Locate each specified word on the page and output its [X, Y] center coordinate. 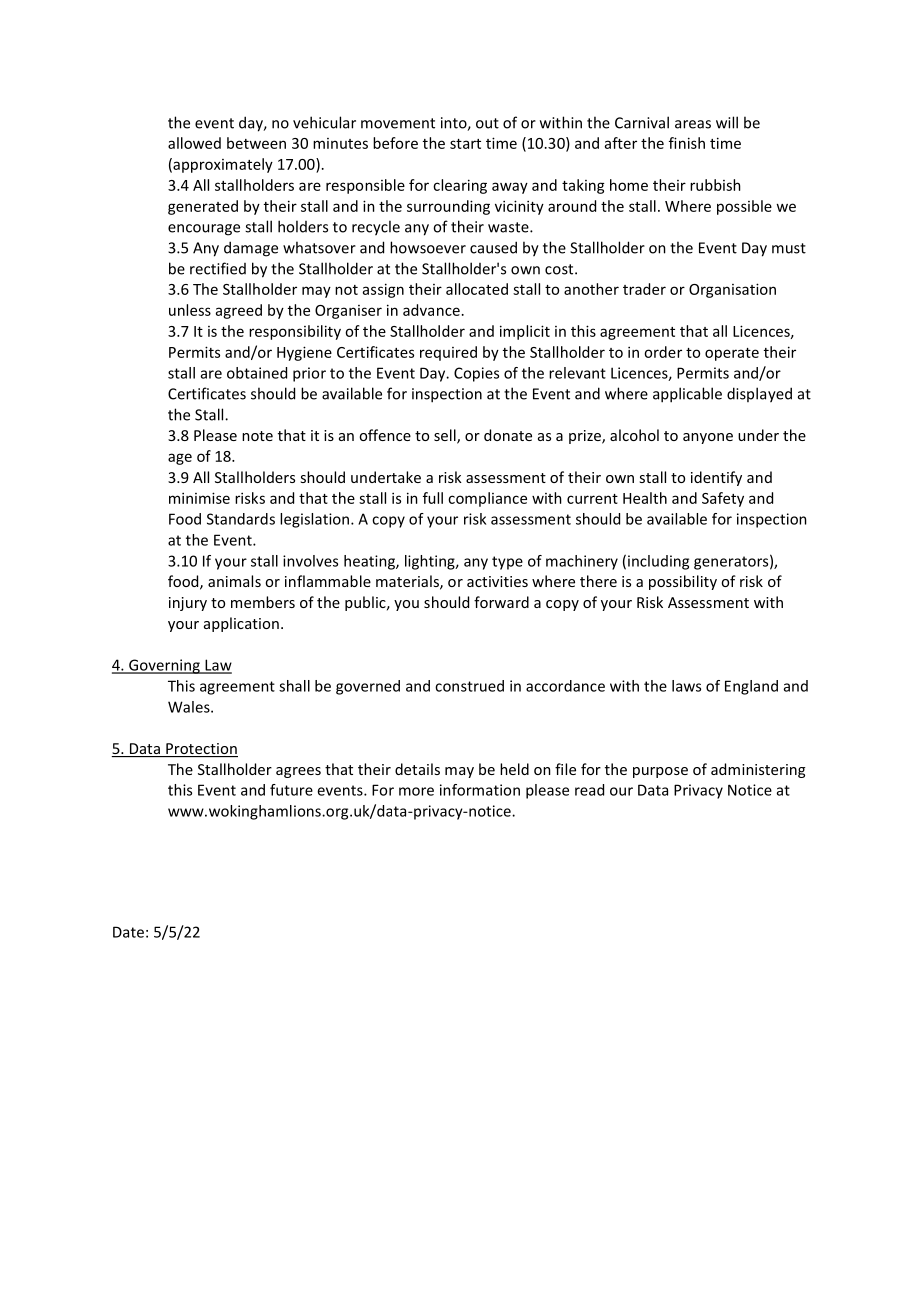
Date [128, 932]
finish [687, 143]
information [480, 790]
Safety [723, 499]
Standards [241, 519]
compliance [487, 499]
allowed [194, 143]
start [465, 144]
